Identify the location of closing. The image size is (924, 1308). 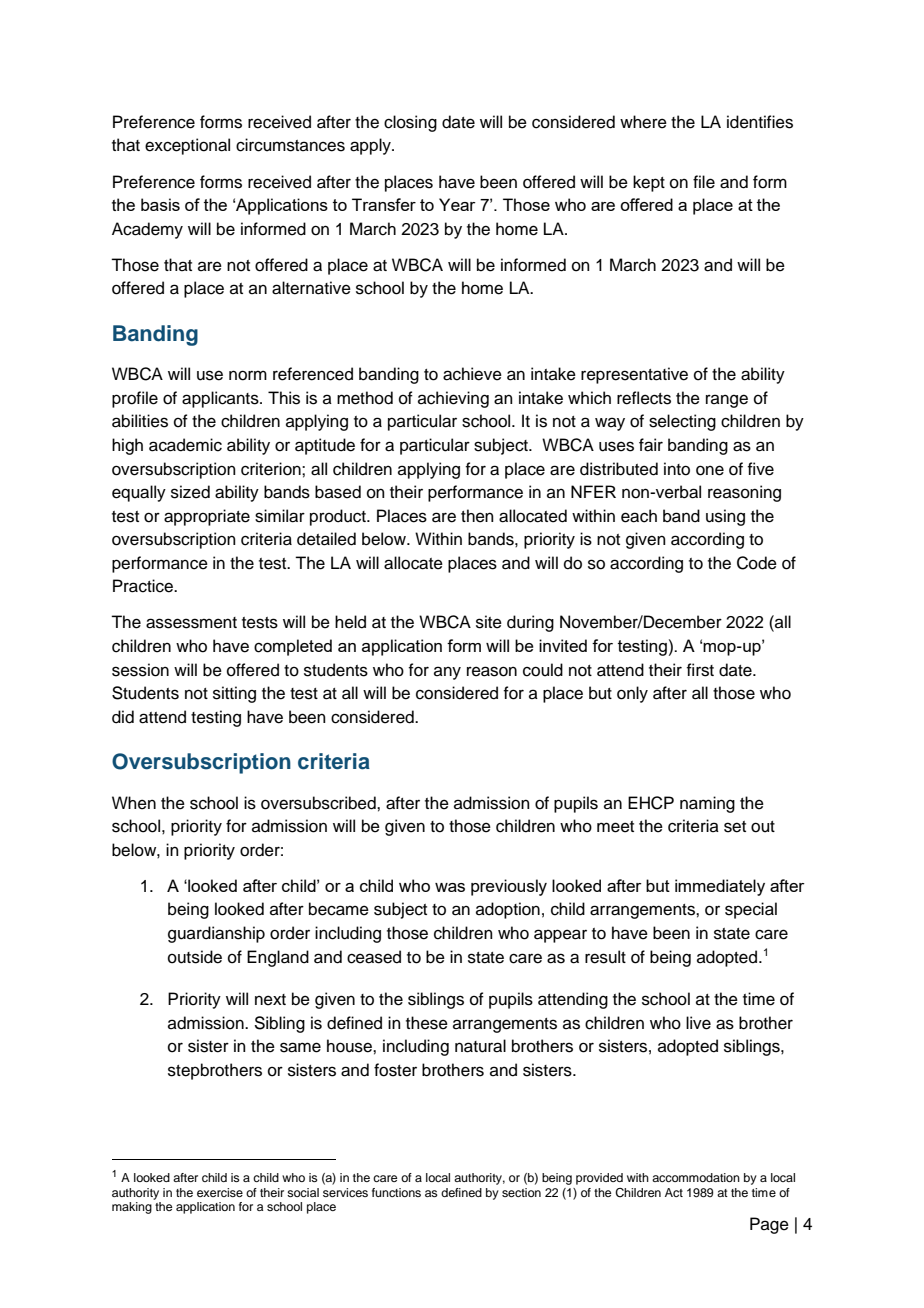
(410, 123).
